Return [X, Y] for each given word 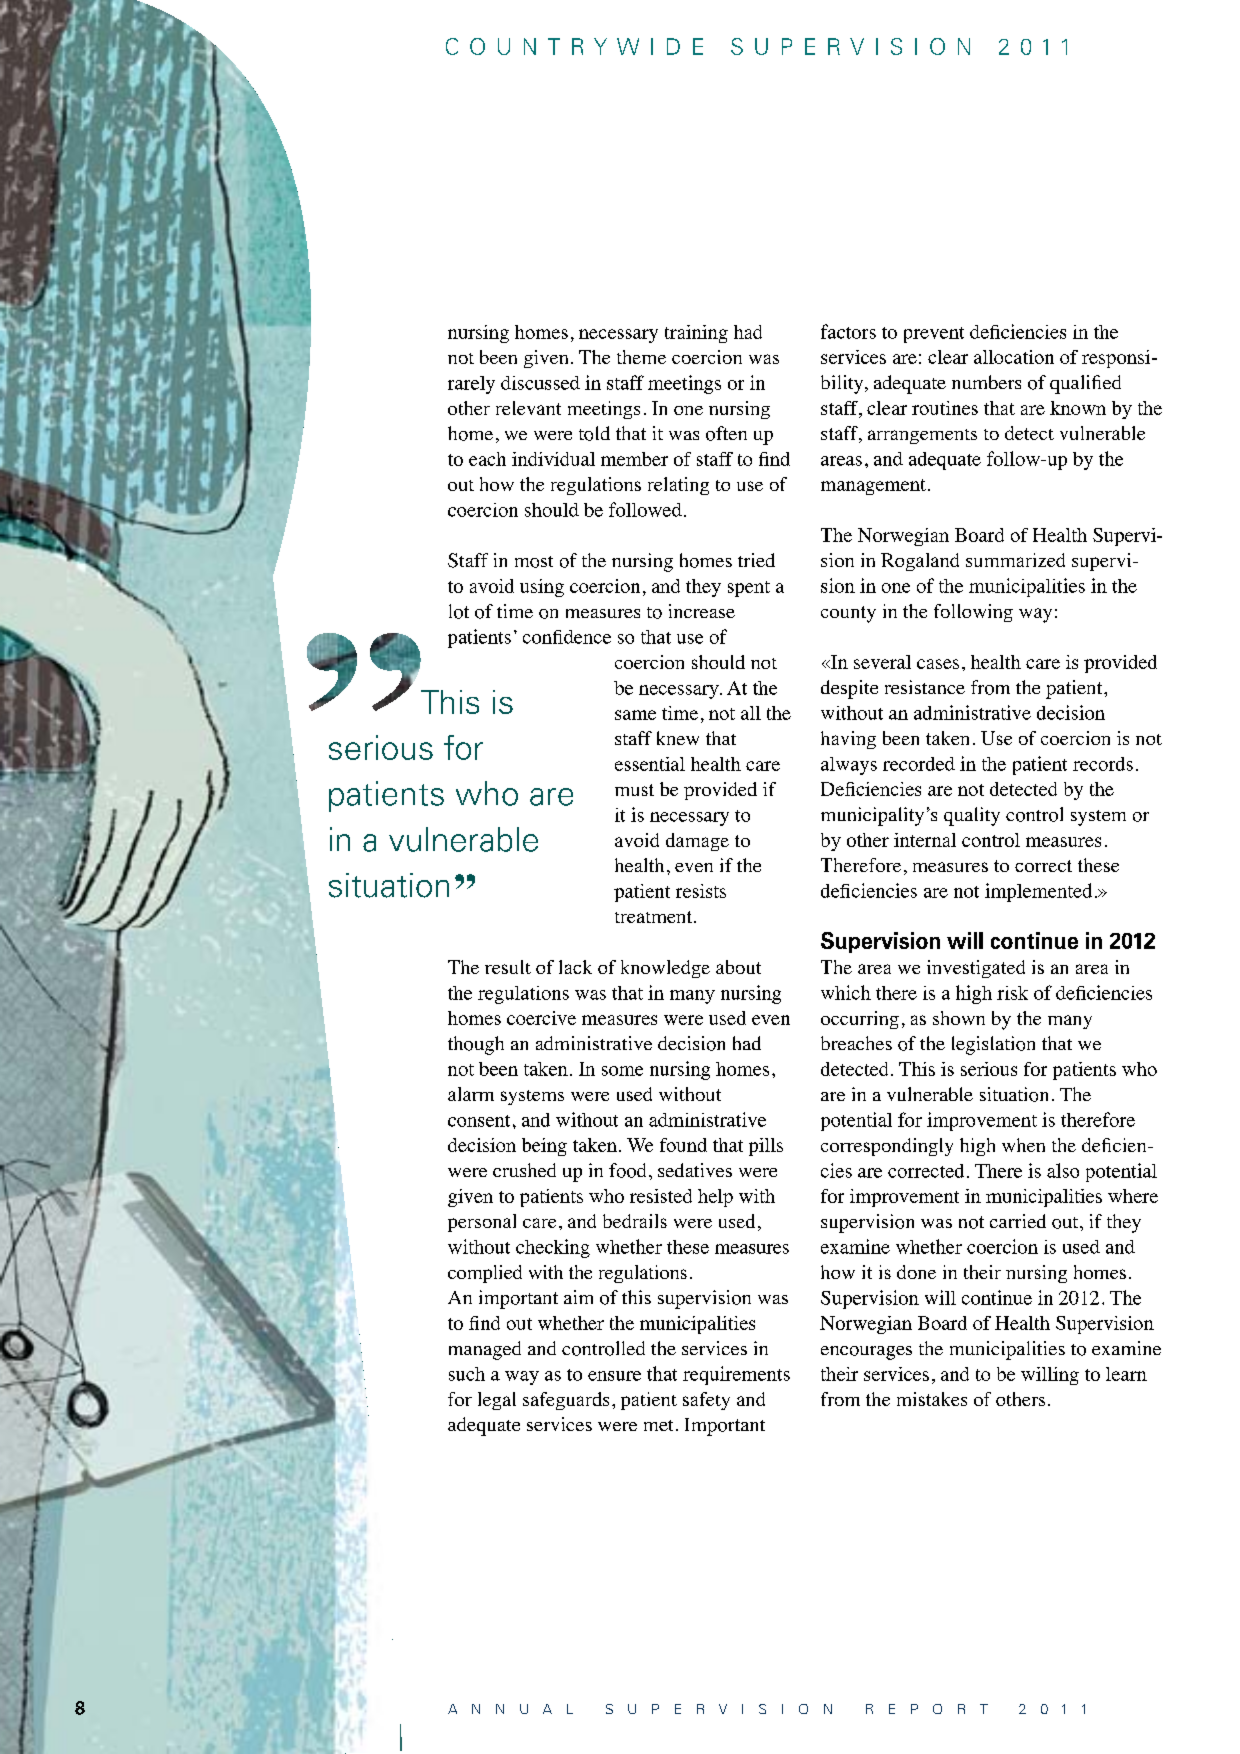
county [848, 614]
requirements [736, 1375]
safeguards [566, 1401]
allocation [1014, 357]
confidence [567, 637]
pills [766, 1147]
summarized [1015, 560]
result [508, 967]
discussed [540, 383]
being [544, 1147]
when [1023, 1145]
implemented [1038, 892]
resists [701, 891]
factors [848, 331]
